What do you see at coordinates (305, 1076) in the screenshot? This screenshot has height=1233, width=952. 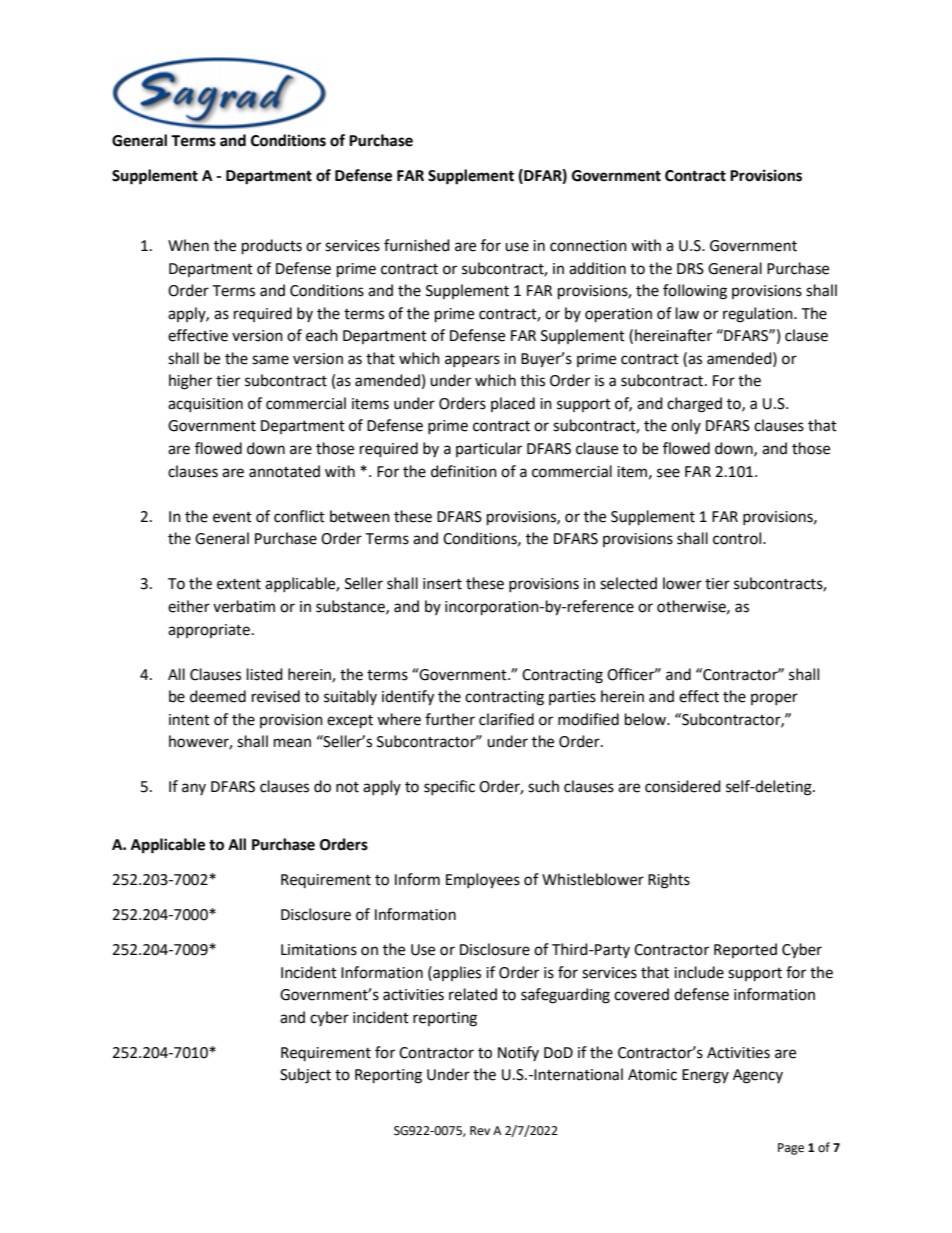 I see `Subject` at bounding box center [305, 1076].
